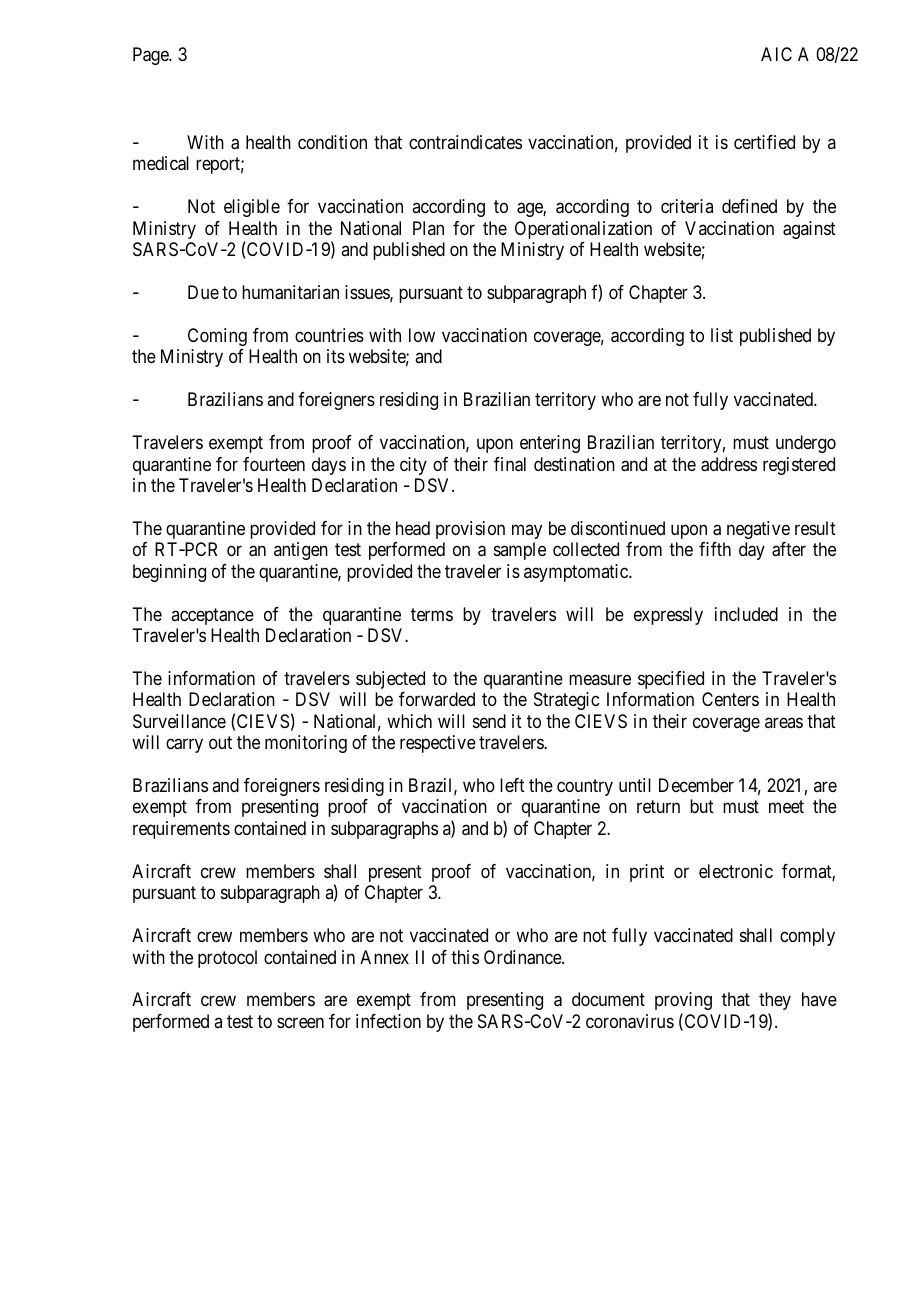 This screenshot has height=1308, width=924. I want to click on list, so click(722, 335).
